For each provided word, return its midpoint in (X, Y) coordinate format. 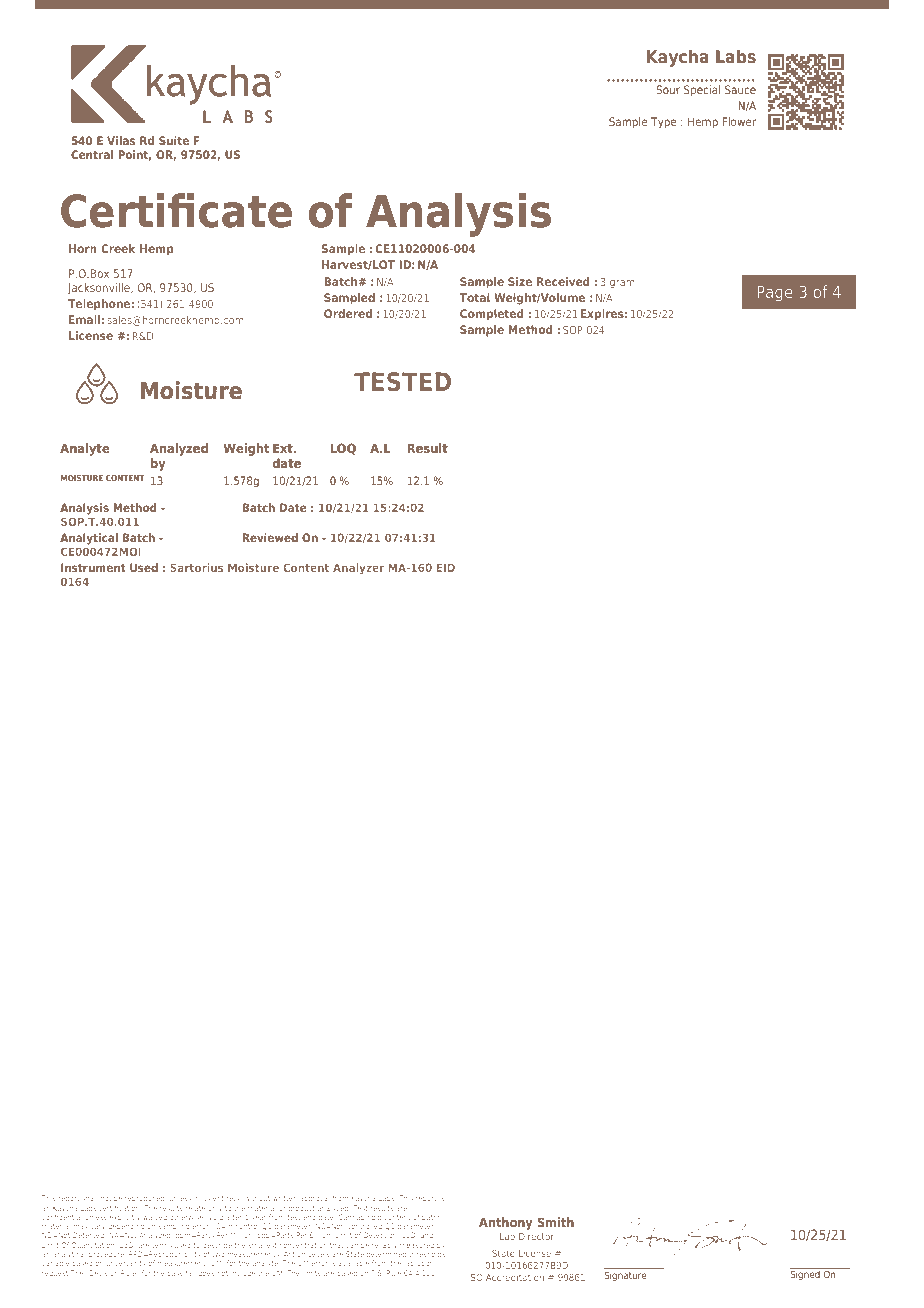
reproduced (145, 1198)
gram (622, 284)
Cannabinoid (360, 1217)
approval (315, 1198)
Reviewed (270, 537)
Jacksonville (99, 288)
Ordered (348, 313)
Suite (174, 140)
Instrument (93, 567)
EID (445, 567)
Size (520, 281)
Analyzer (358, 569)
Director (536, 1236)
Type (664, 123)
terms (162, 1245)
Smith (556, 1222)
